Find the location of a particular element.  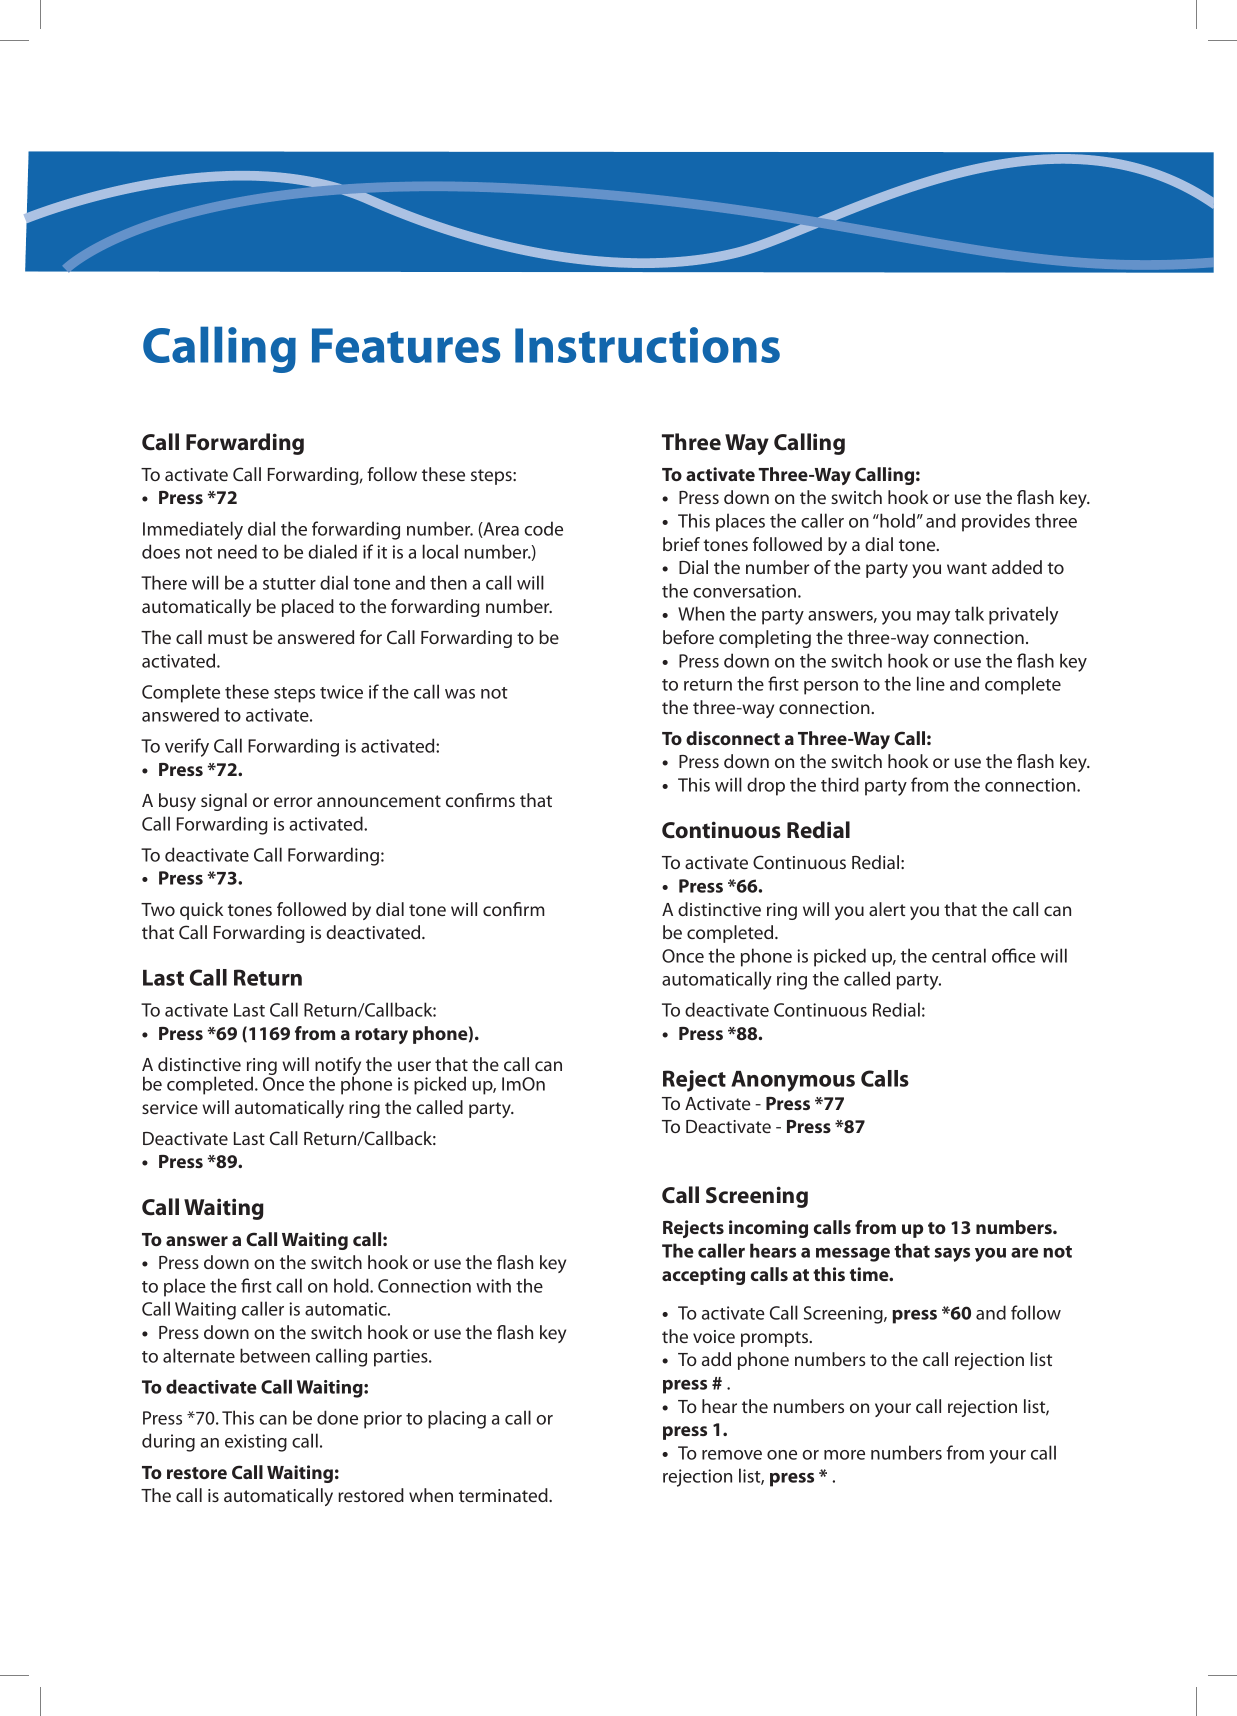

Anonymous is located at coordinates (793, 1081).
